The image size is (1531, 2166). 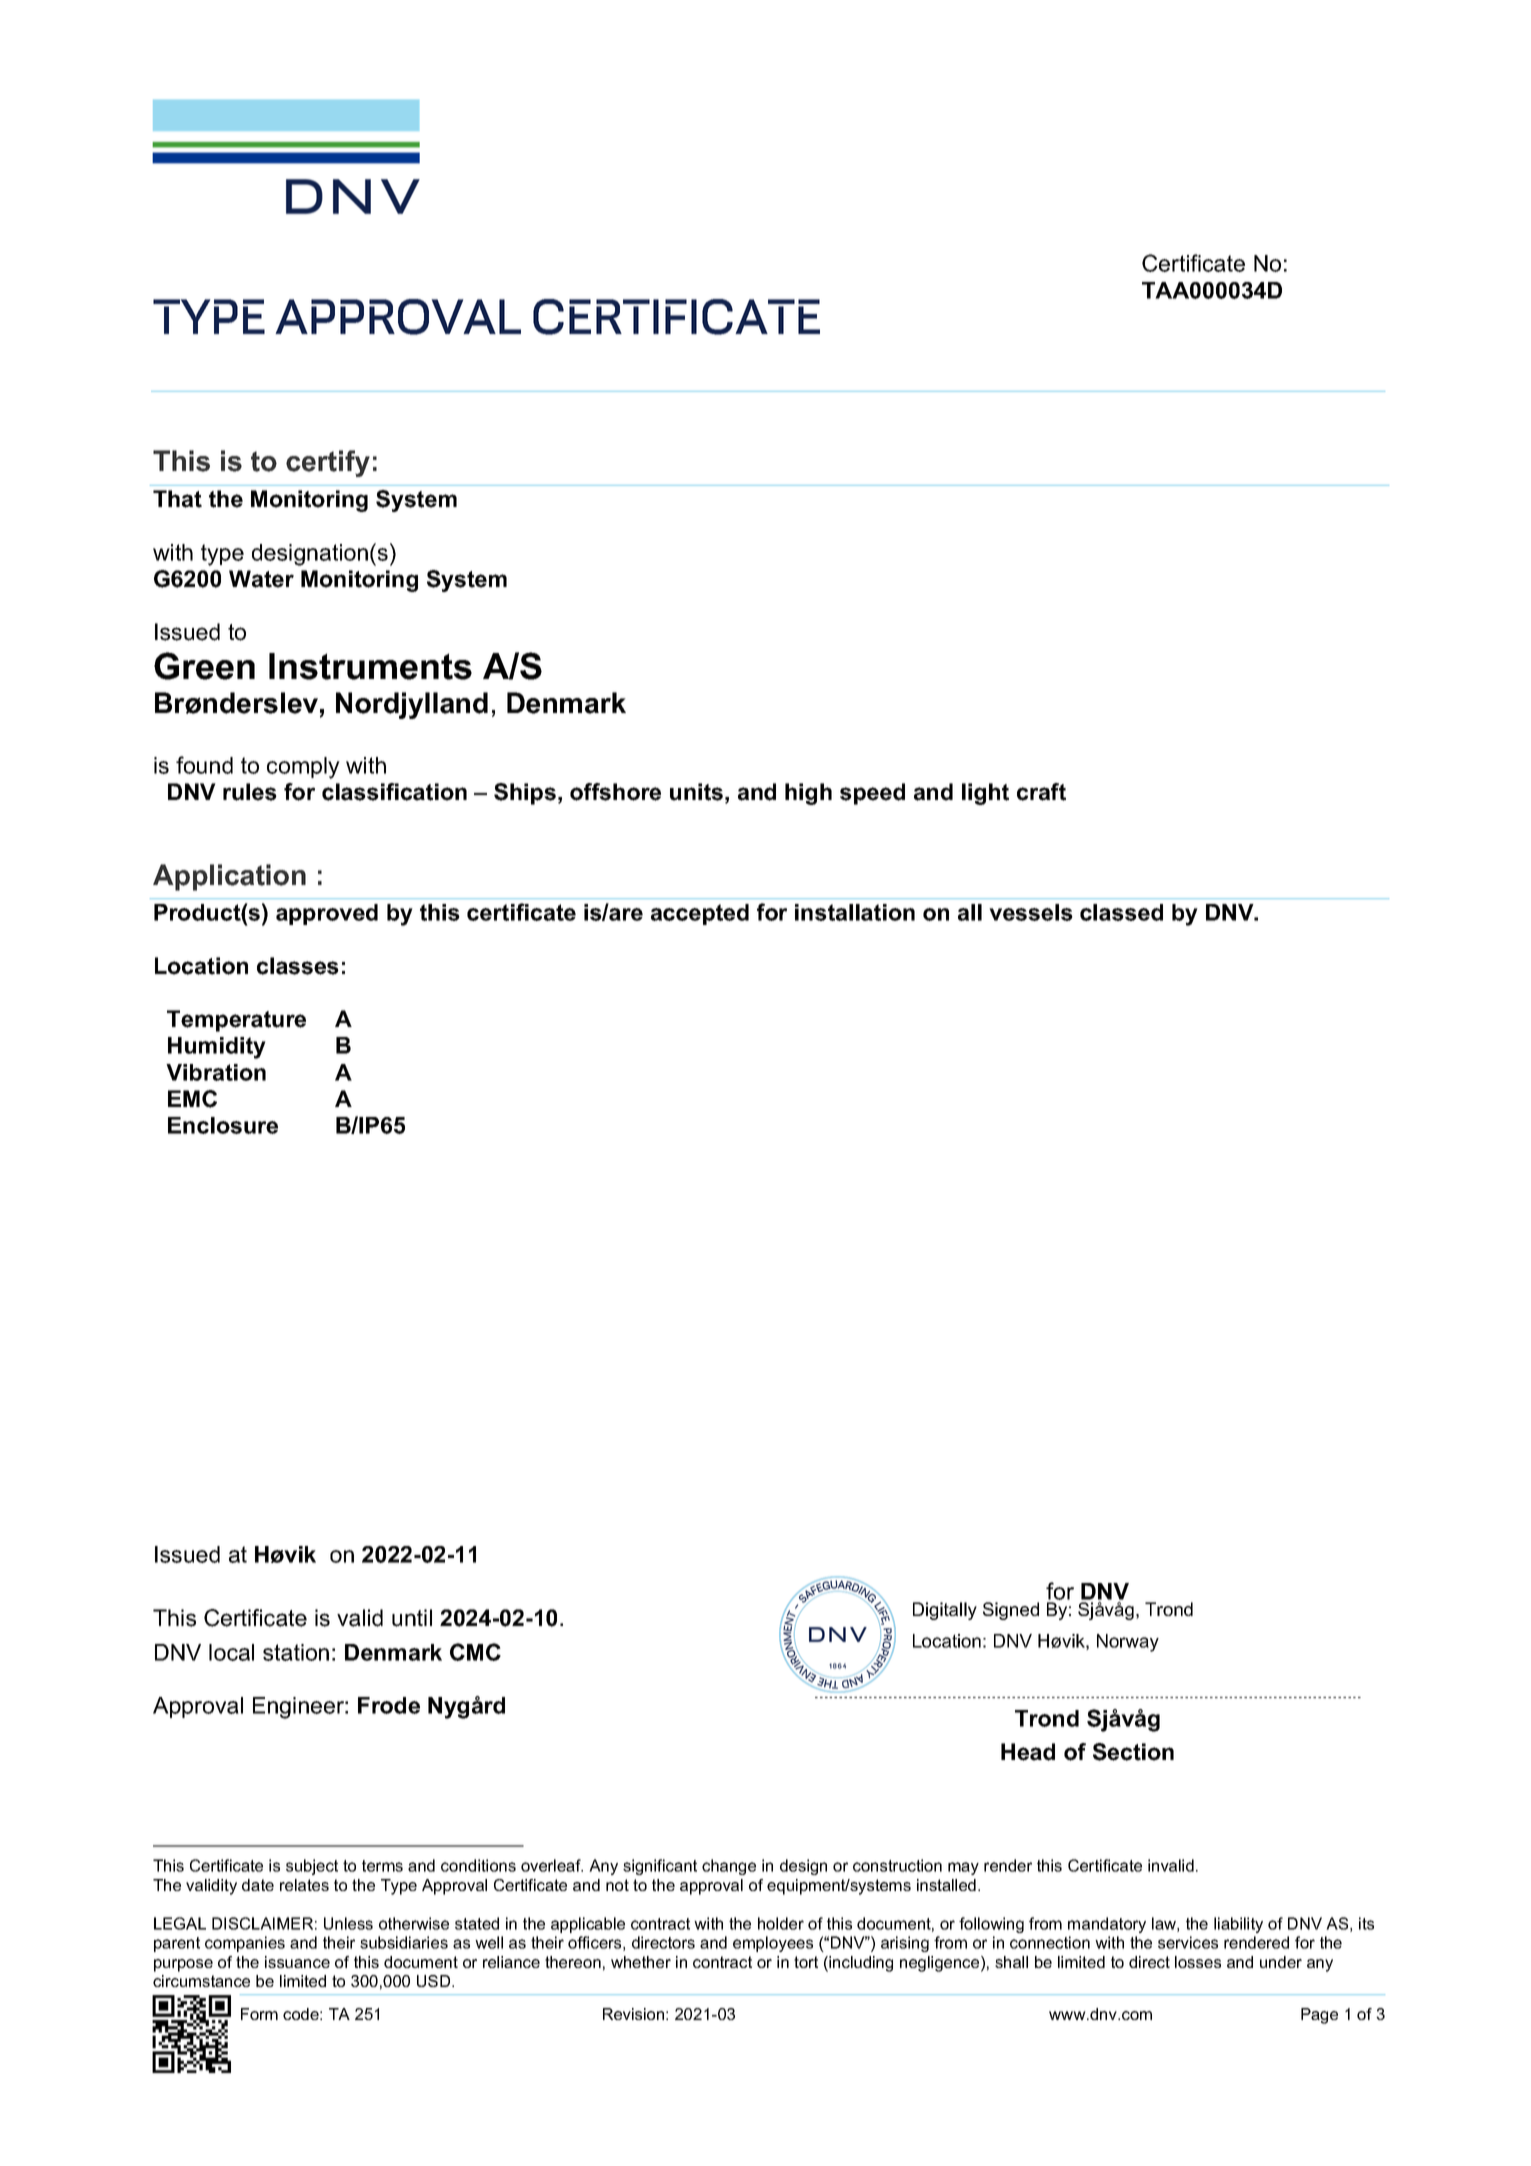 What do you see at coordinates (1041, 792) in the screenshot?
I see `craft` at bounding box center [1041, 792].
